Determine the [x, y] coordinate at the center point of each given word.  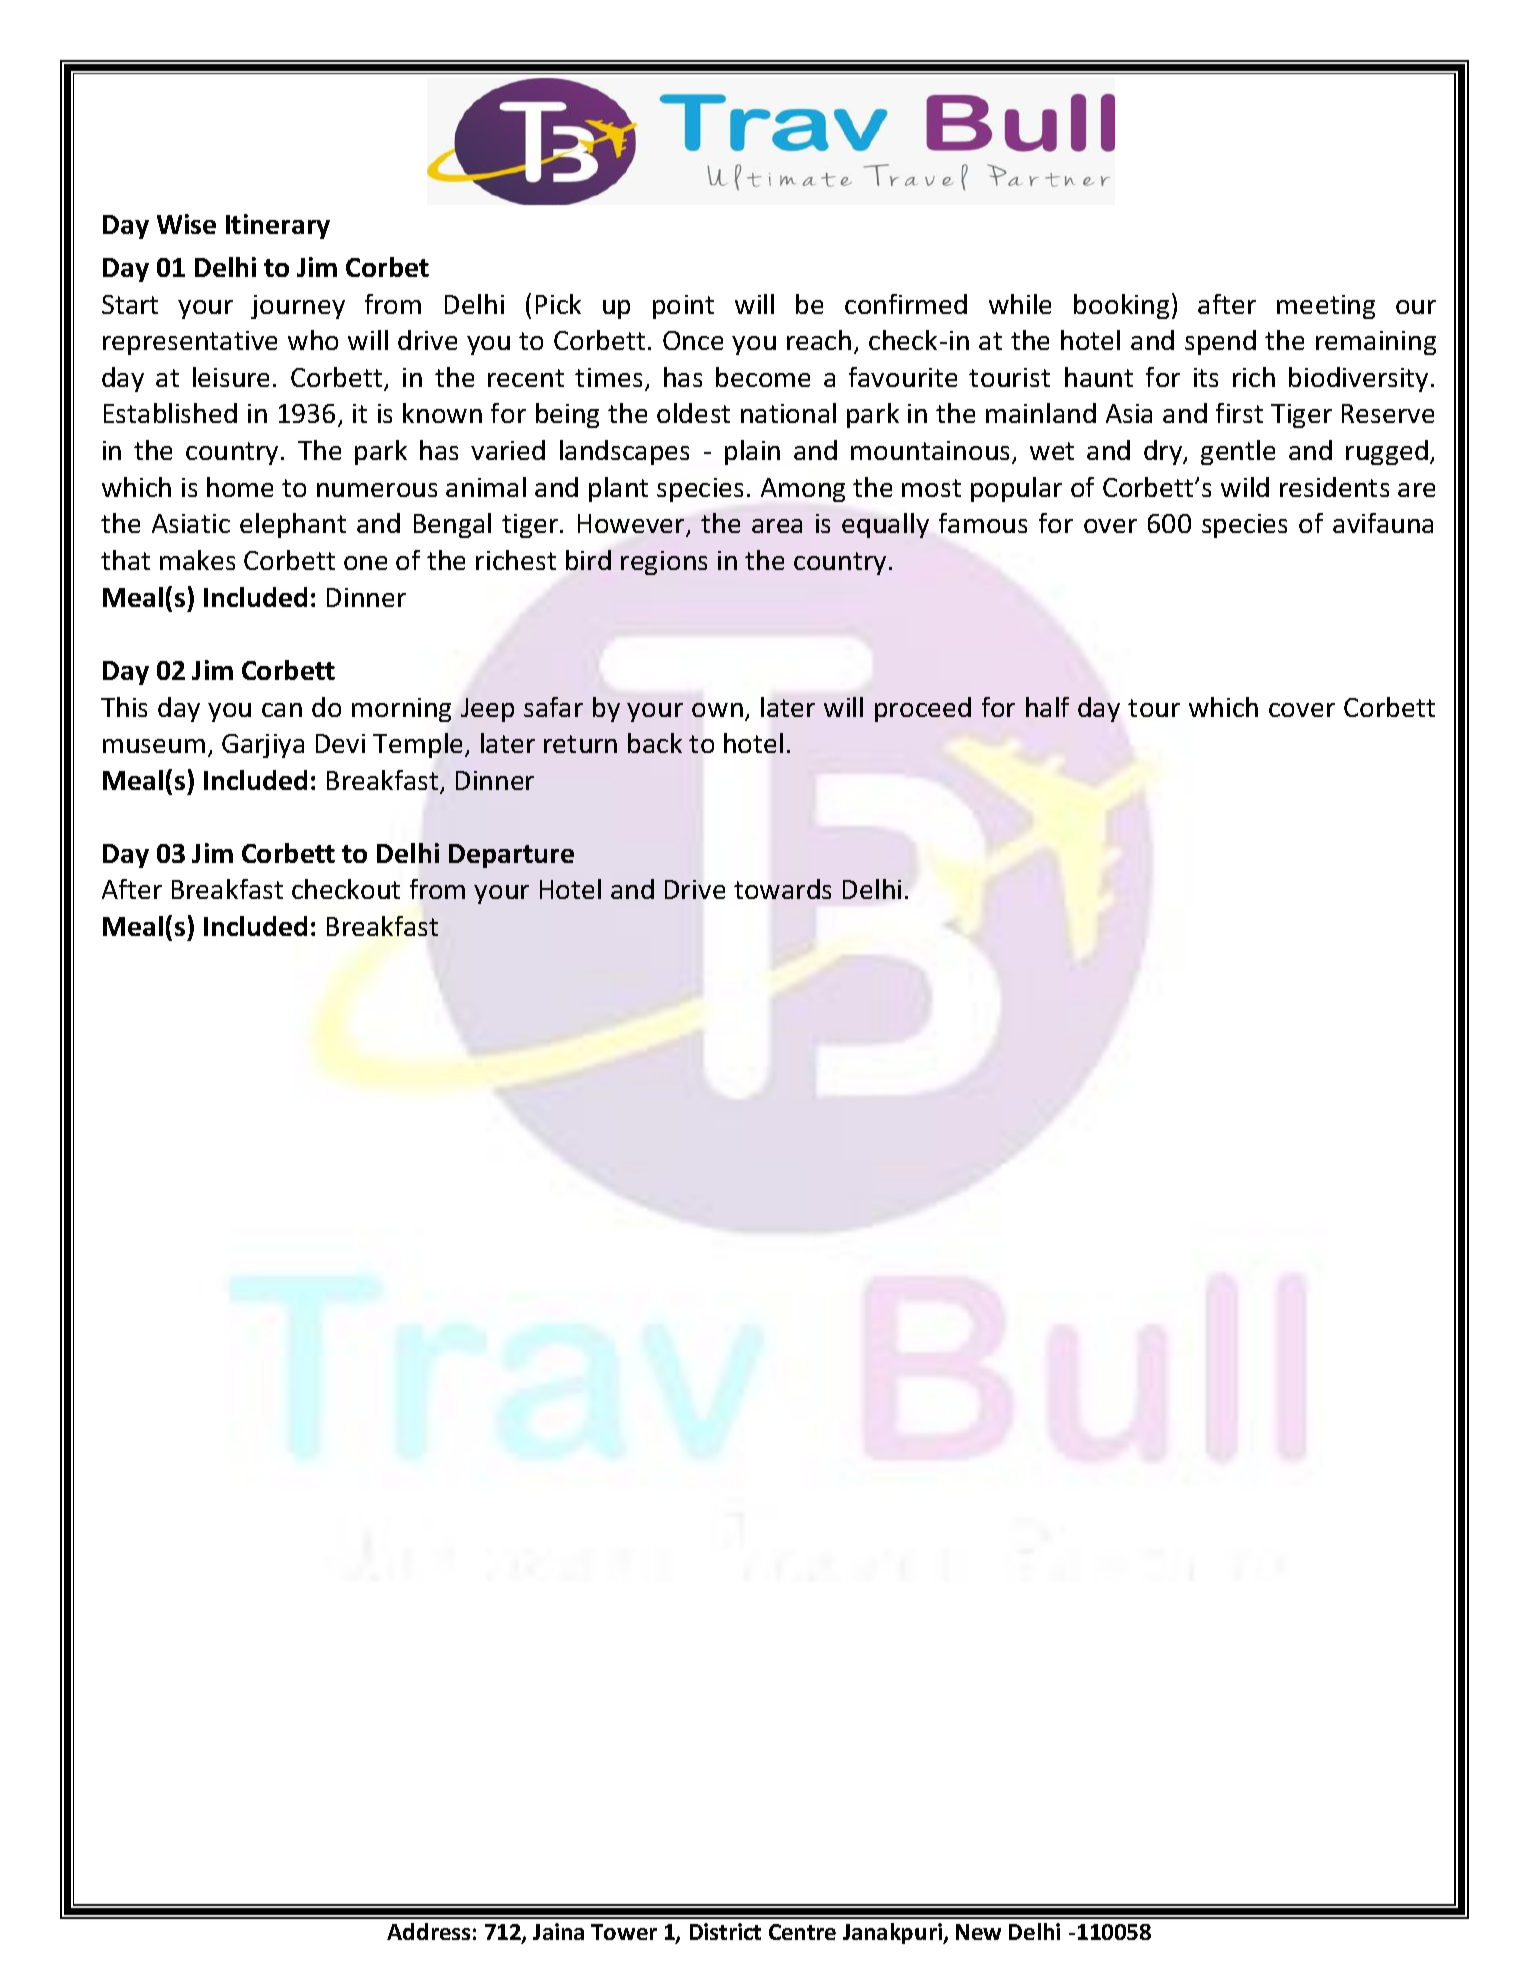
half [1047, 707]
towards [782, 889]
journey [298, 307]
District [725, 1931]
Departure [511, 856]
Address [428, 1931]
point [683, 307]
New [978, 1932]
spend [1220, 342]
